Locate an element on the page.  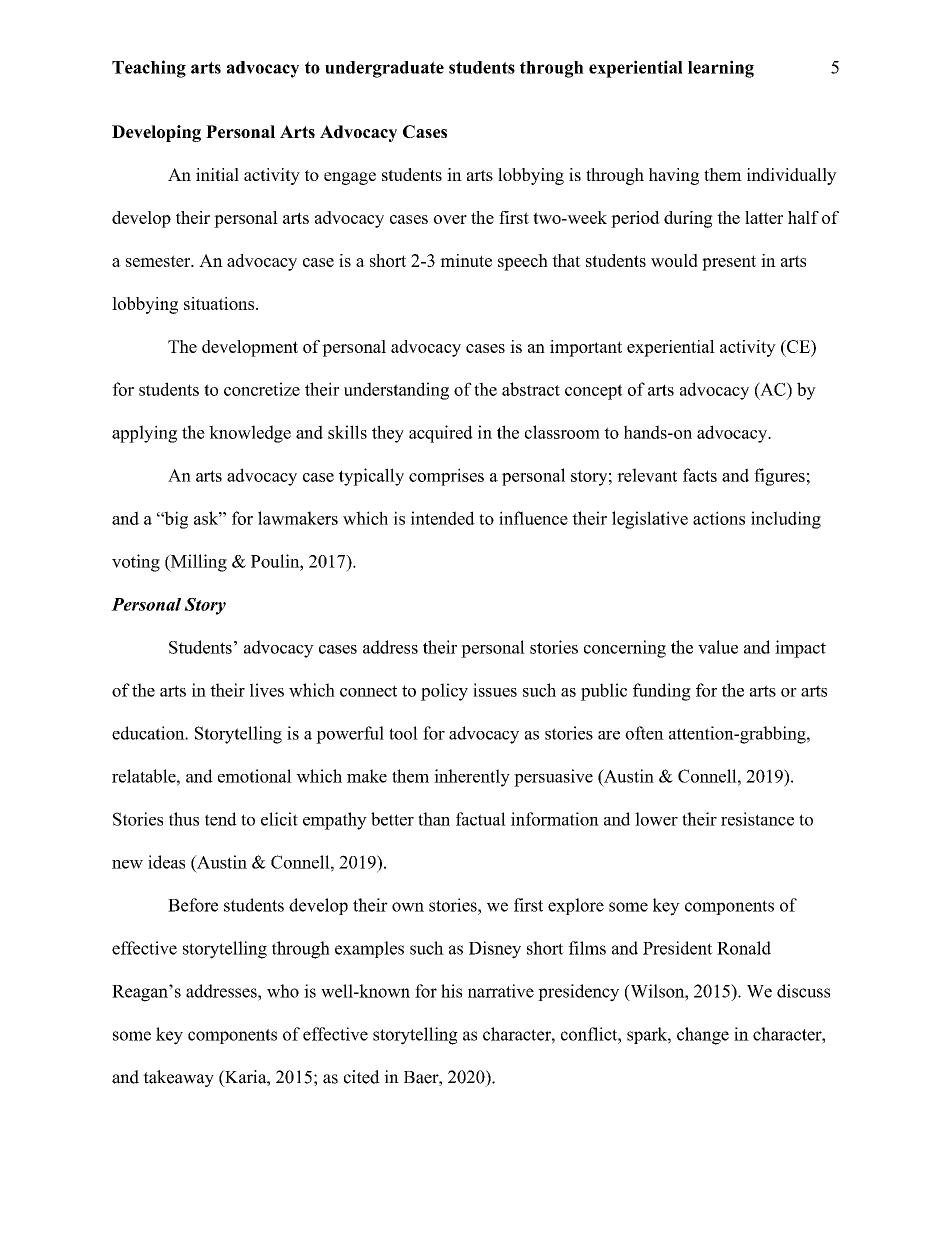
learning is located at coordinates (721, 69).
